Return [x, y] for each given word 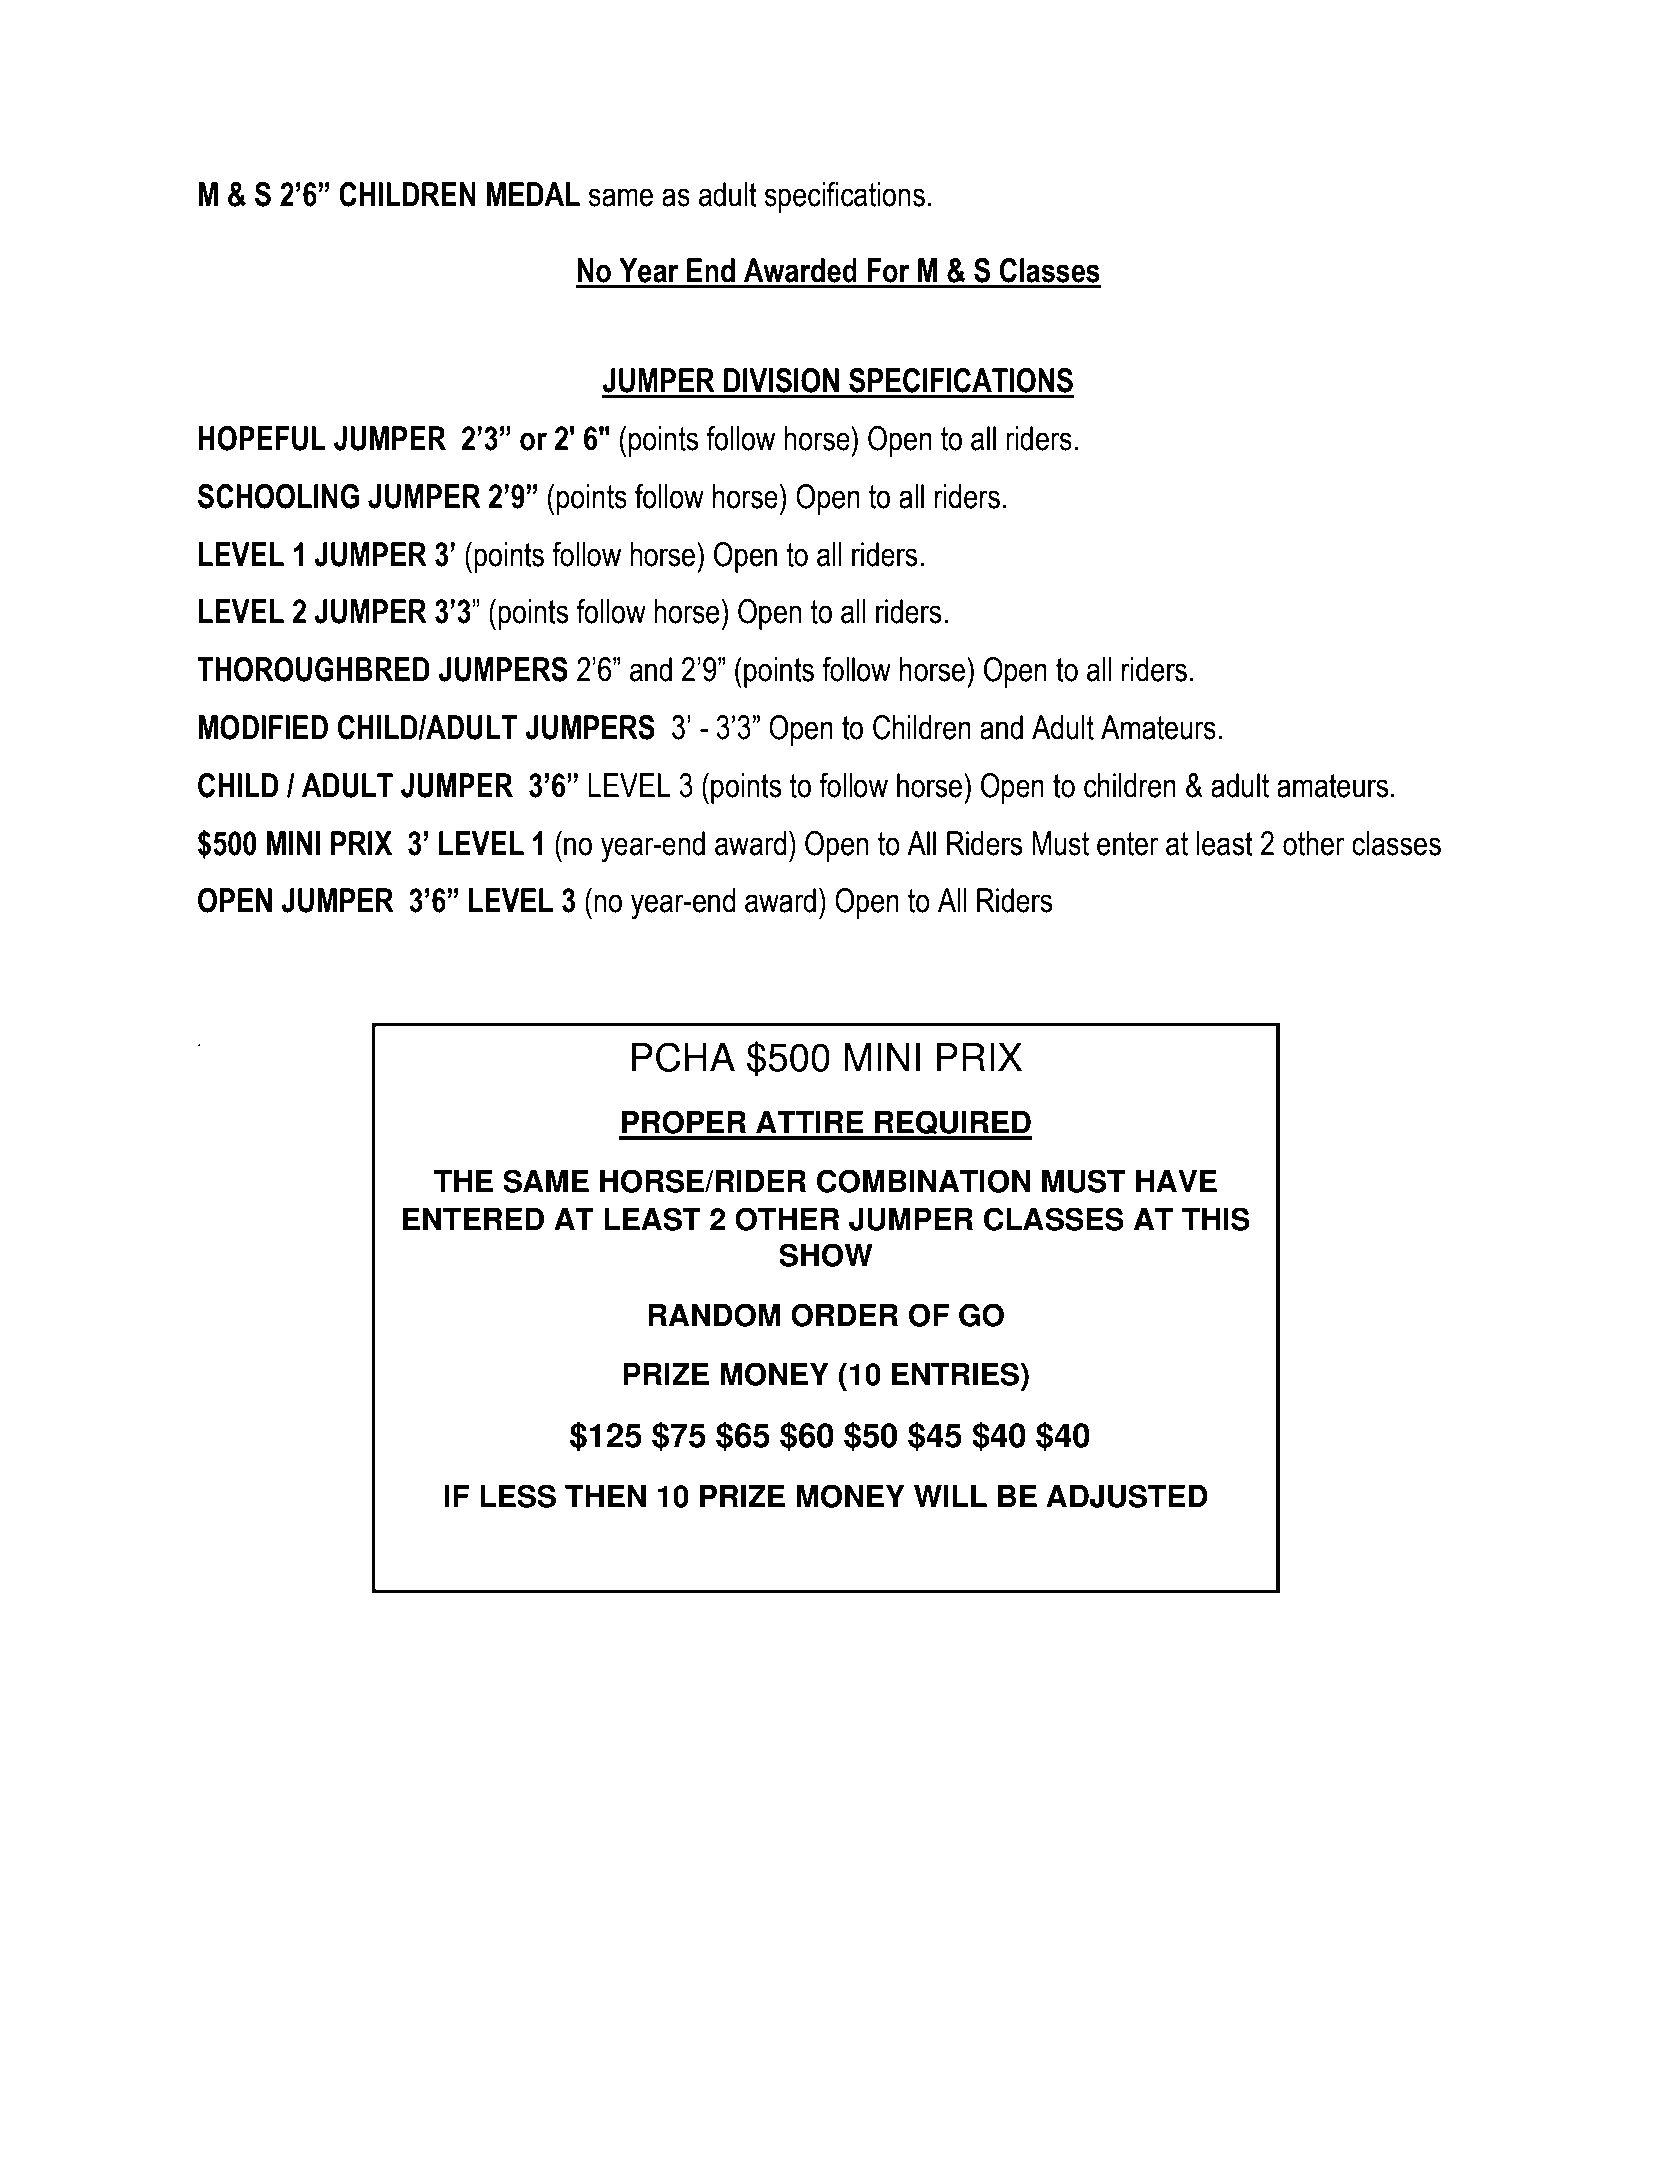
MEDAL [533, 194]
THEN [605, 1496]
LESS [518, 1496]
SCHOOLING [278, 496]
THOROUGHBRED [313, 669]
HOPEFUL [262, 438]
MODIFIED [263, 727]
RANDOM [714, 1315]
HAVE [1176, 1181]
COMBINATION [924, 1181]
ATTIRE [810, 1122]
